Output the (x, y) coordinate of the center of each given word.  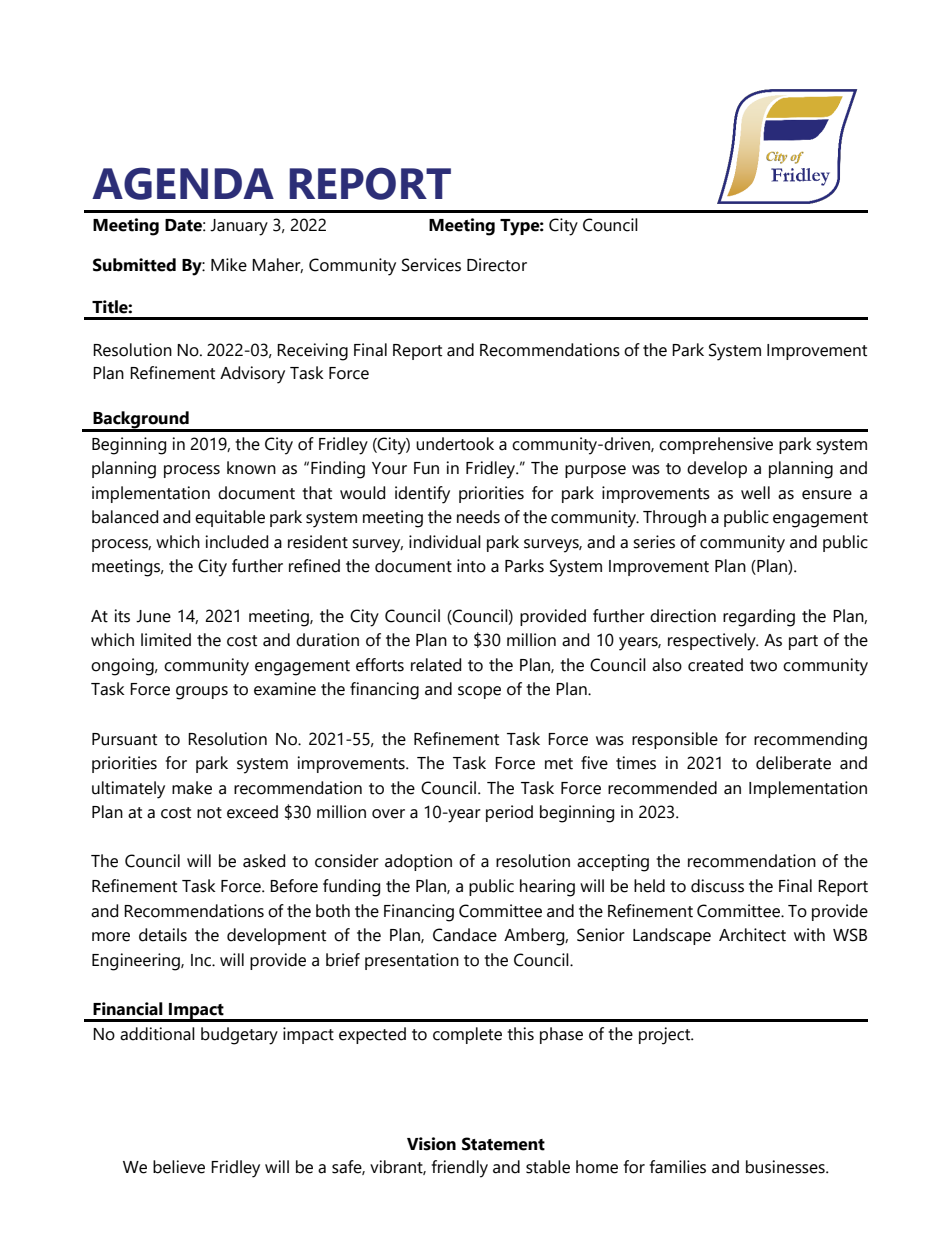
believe (179, 1167)
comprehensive (716, 445)
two (763, 666)
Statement (503, 1144)
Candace (465, 935)
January (239, 227)
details (163, 935)
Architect (752, 935)
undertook (455, 444)
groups (202, 693)
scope (479, 692)
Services (431, 265)
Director (497, 265)
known (251, 468)
